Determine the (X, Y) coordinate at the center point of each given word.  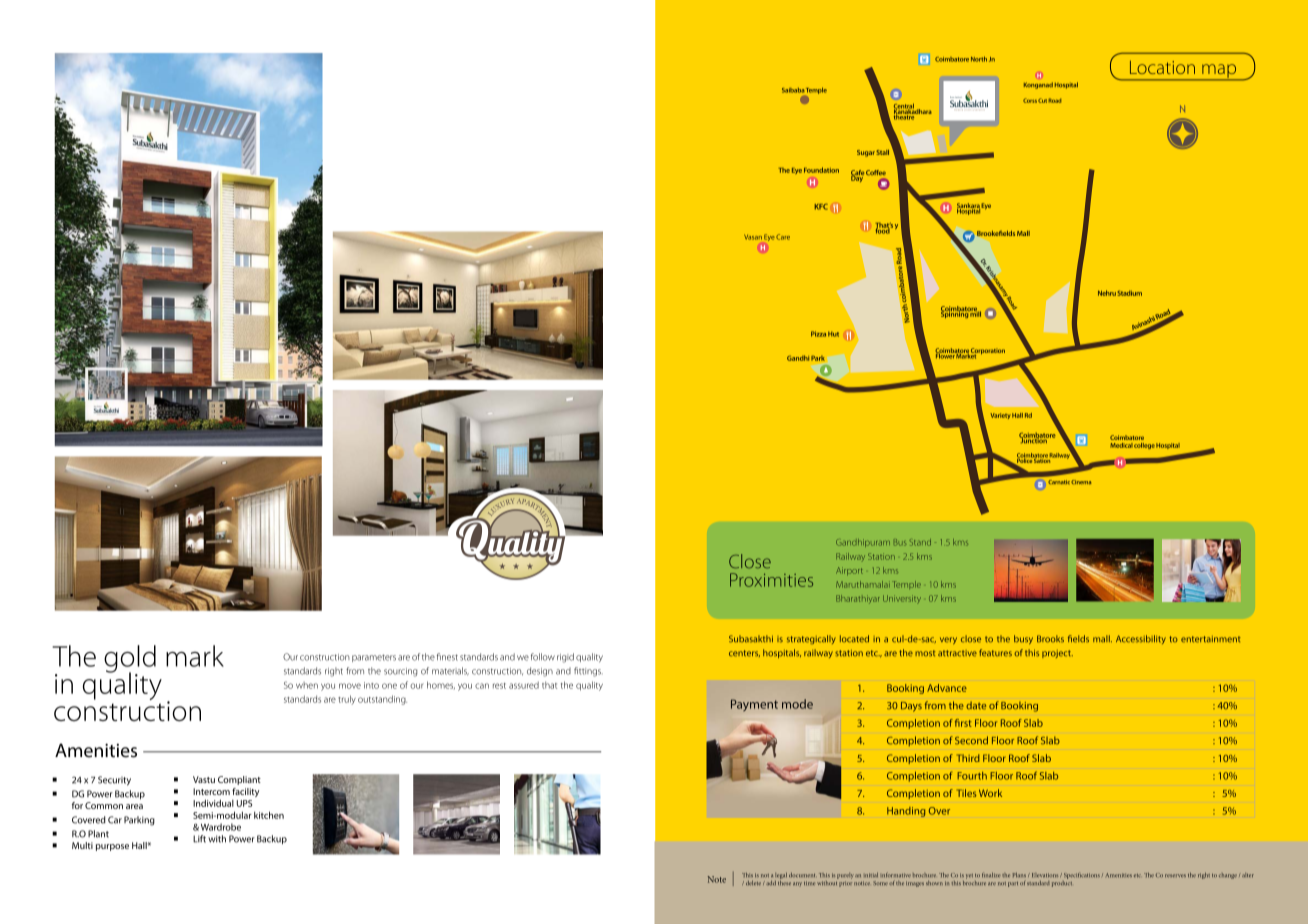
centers (744, 653)
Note (717, 879)
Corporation (987, 352)
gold (130, 660)
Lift (199, 839)
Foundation (821, 170)
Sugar (866, 153)
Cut (1042, 100)
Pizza (818, 334)
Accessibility (1141, 639)
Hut (833, 334)
